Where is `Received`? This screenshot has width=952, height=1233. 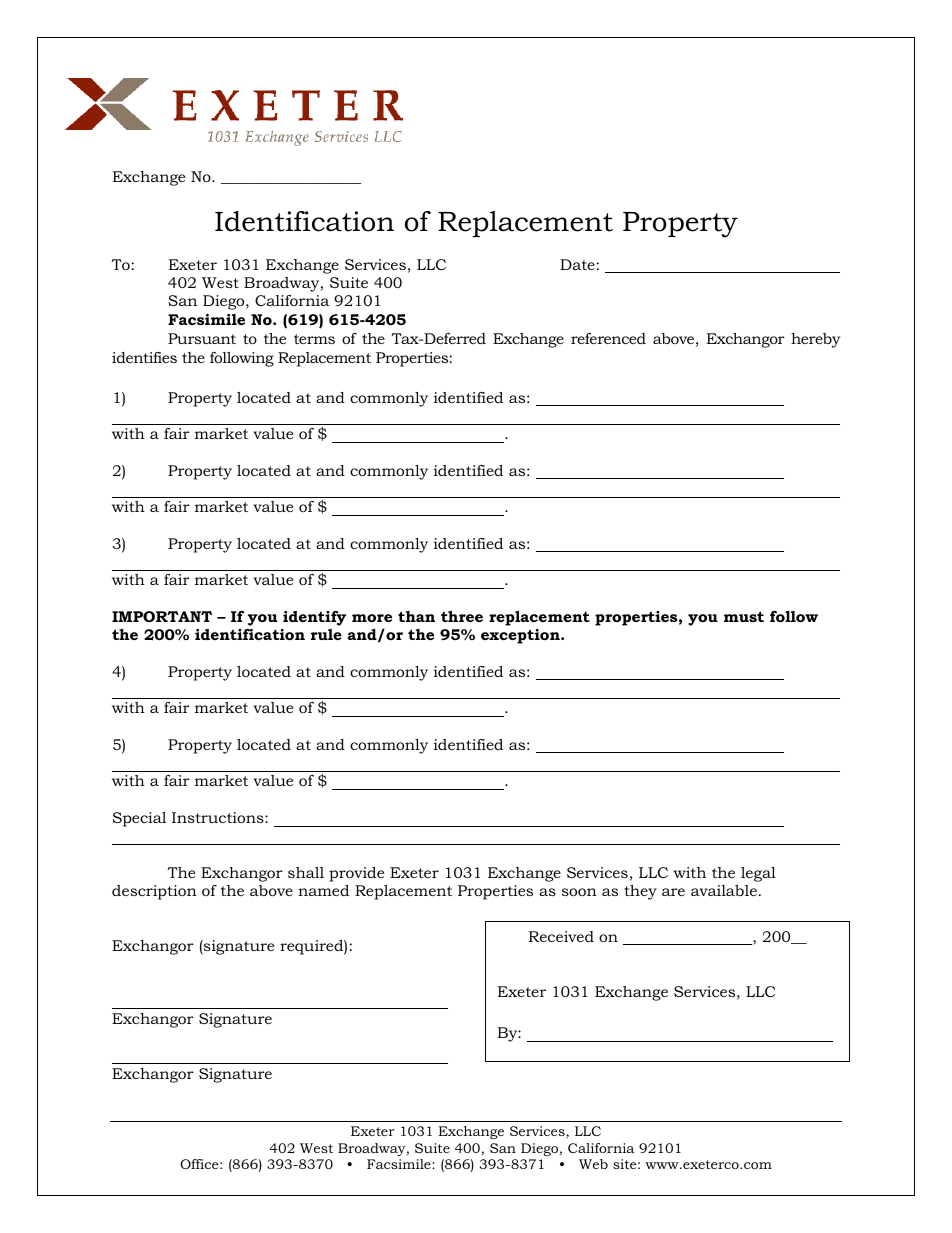
Received is located at coordinates (561, 936).
